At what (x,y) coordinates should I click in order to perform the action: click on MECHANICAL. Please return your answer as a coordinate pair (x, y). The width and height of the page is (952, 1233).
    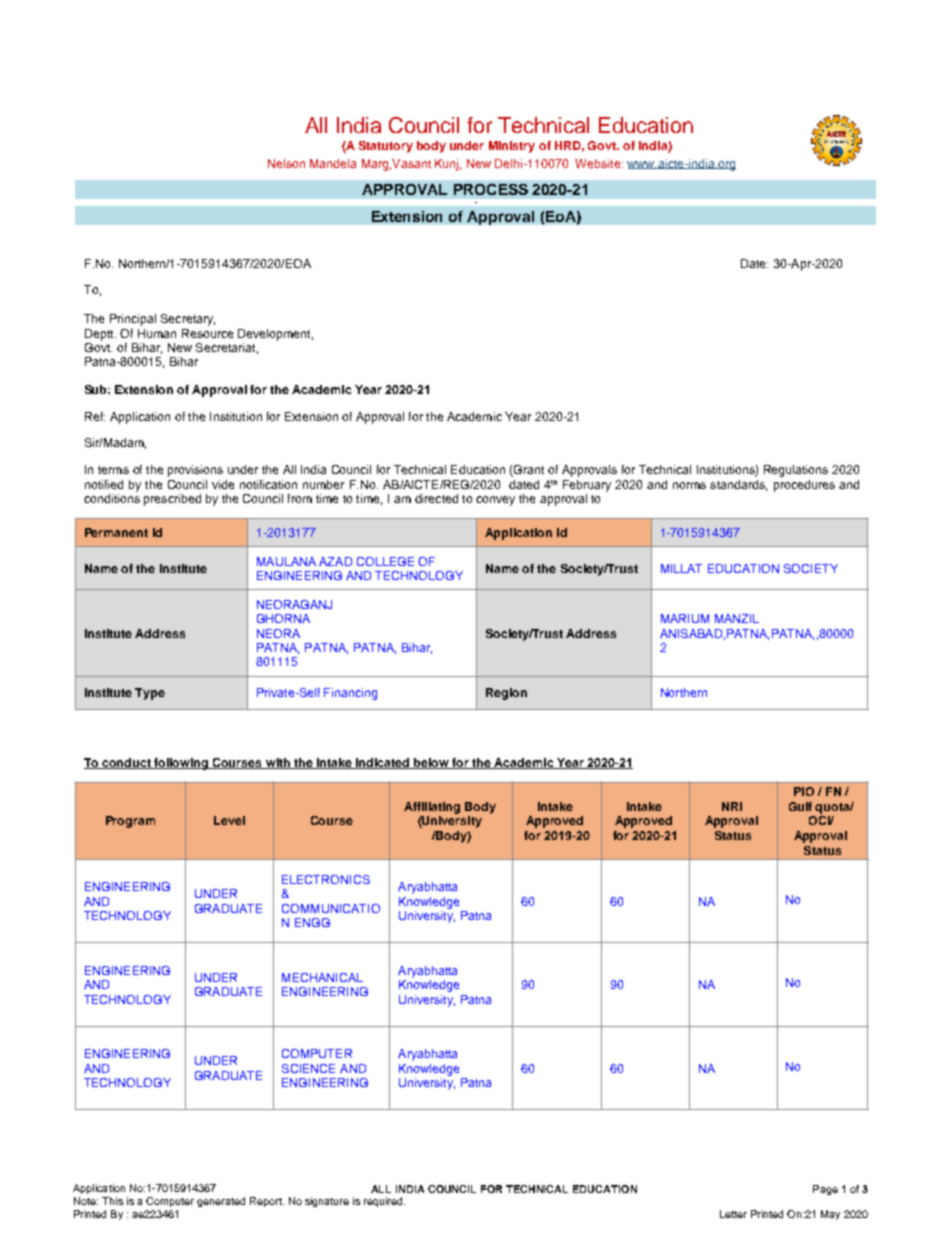
    Looking at the image, I should click on (322, 977).
